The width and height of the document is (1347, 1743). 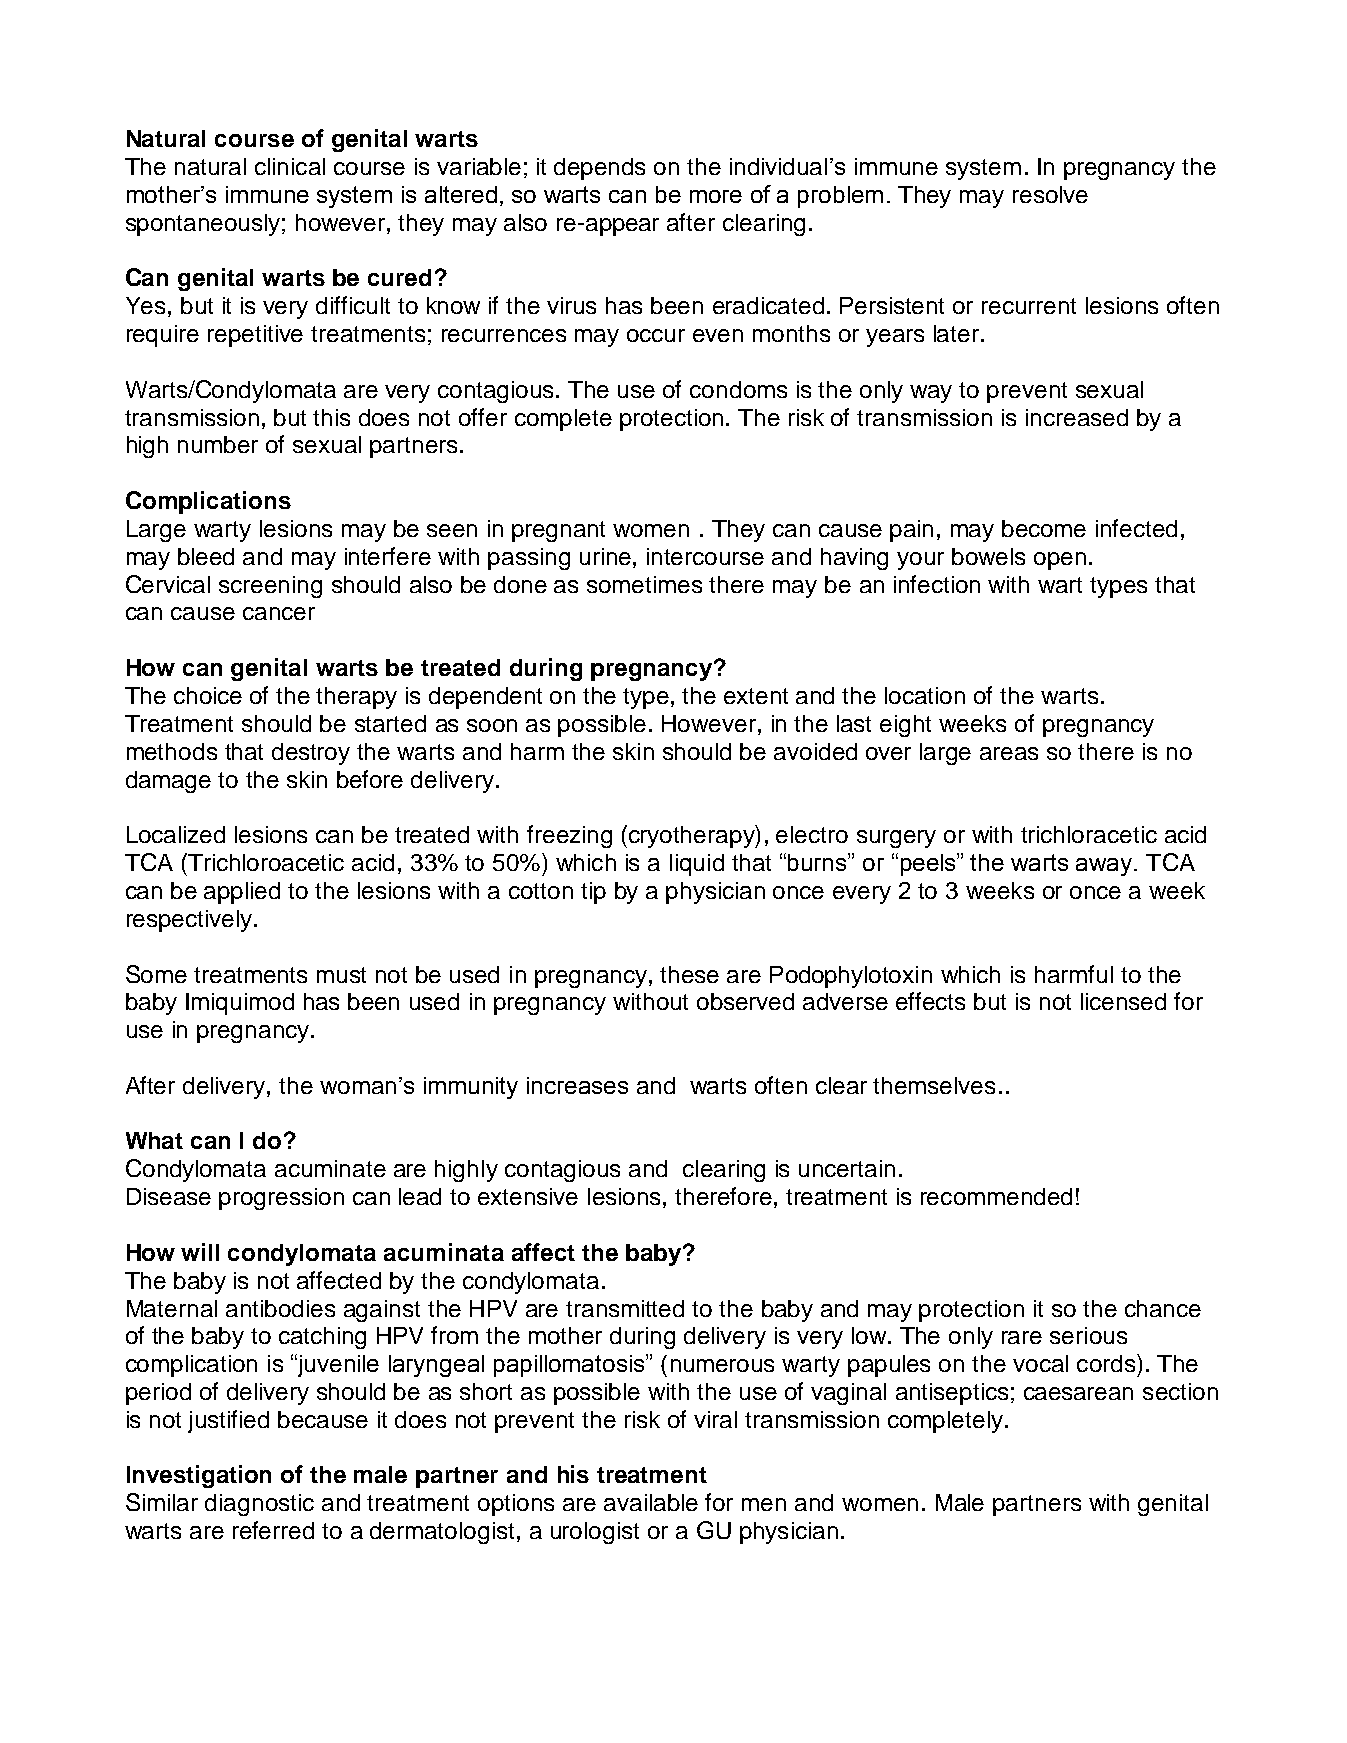 I want to click on licensed, so click(x=1123, y=1001).
